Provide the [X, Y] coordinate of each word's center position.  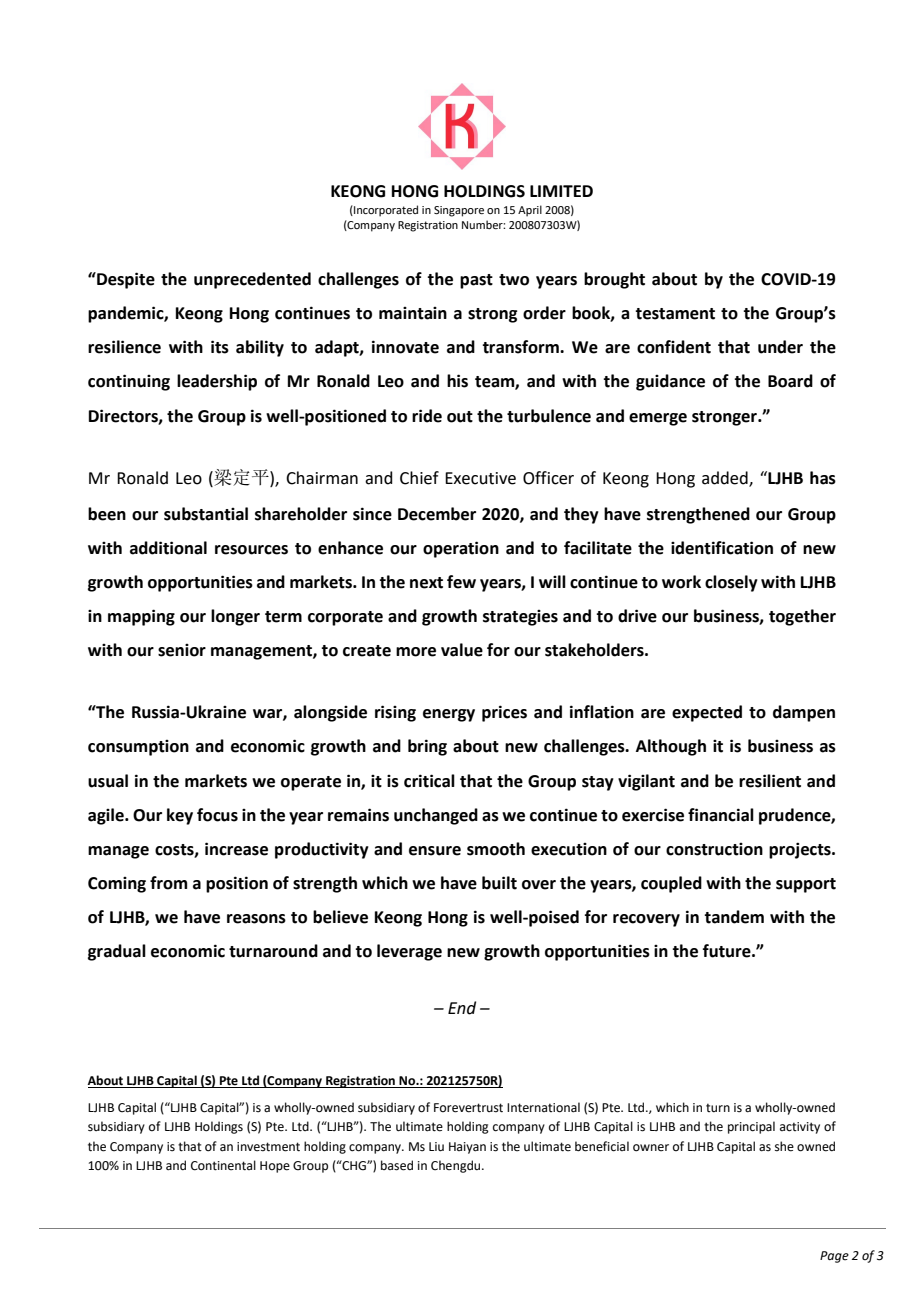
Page [834, 1257]
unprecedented [252, 280]
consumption [138, 748]
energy [449, 715]
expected [707, 713]
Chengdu [457, 1166]
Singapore [459, 211]
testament [675, 314]
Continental [223, 1165]
